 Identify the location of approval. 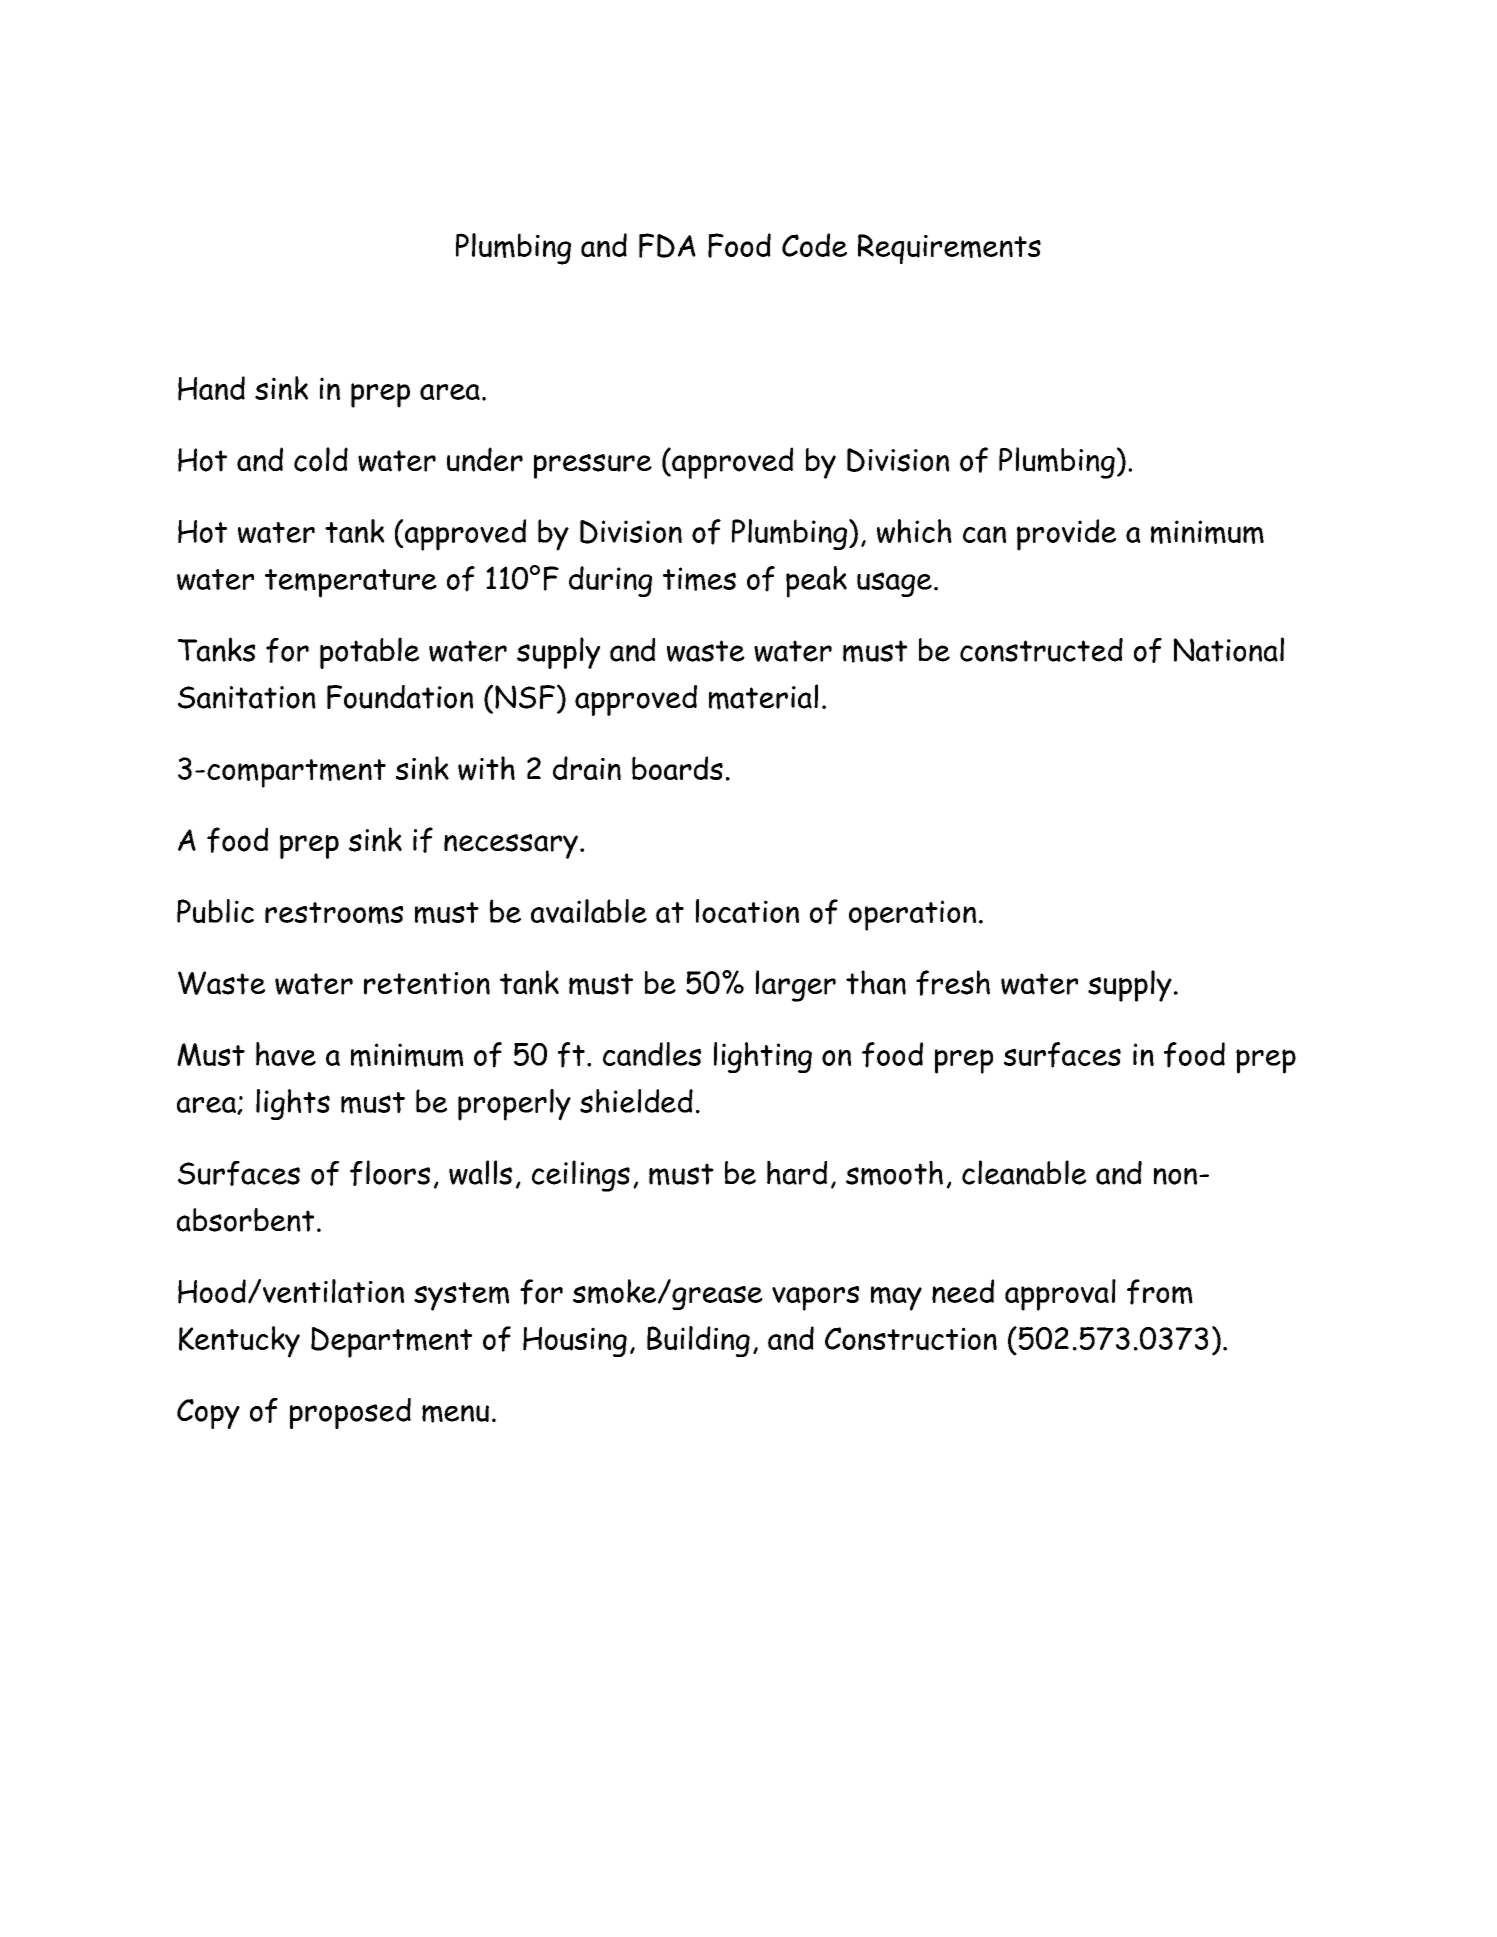
(1060, 1295).
